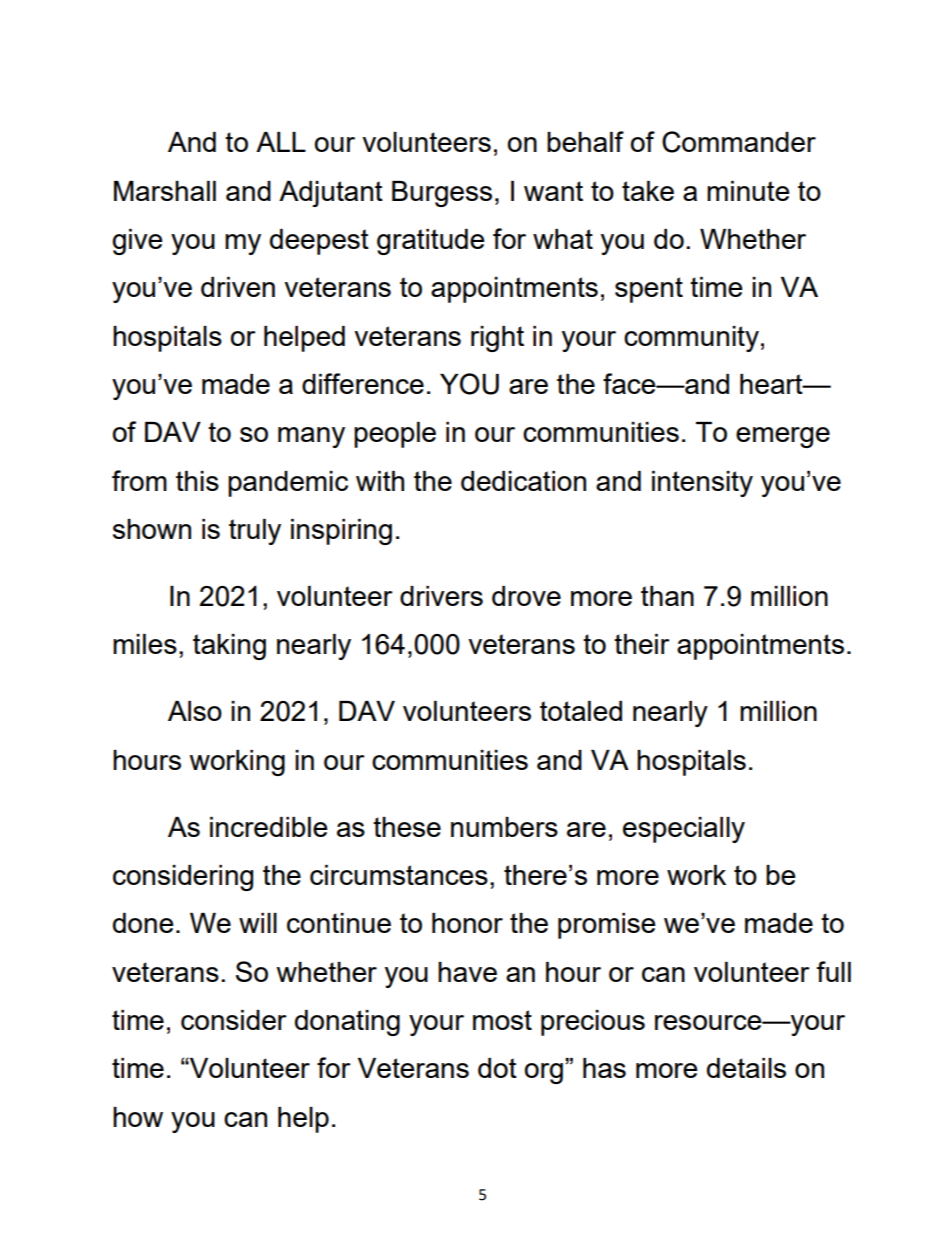 This screenshot has height=1233, width=952. Describe the element at coordinates (229, 647) in the screenshot. I see `taking` at that location.
